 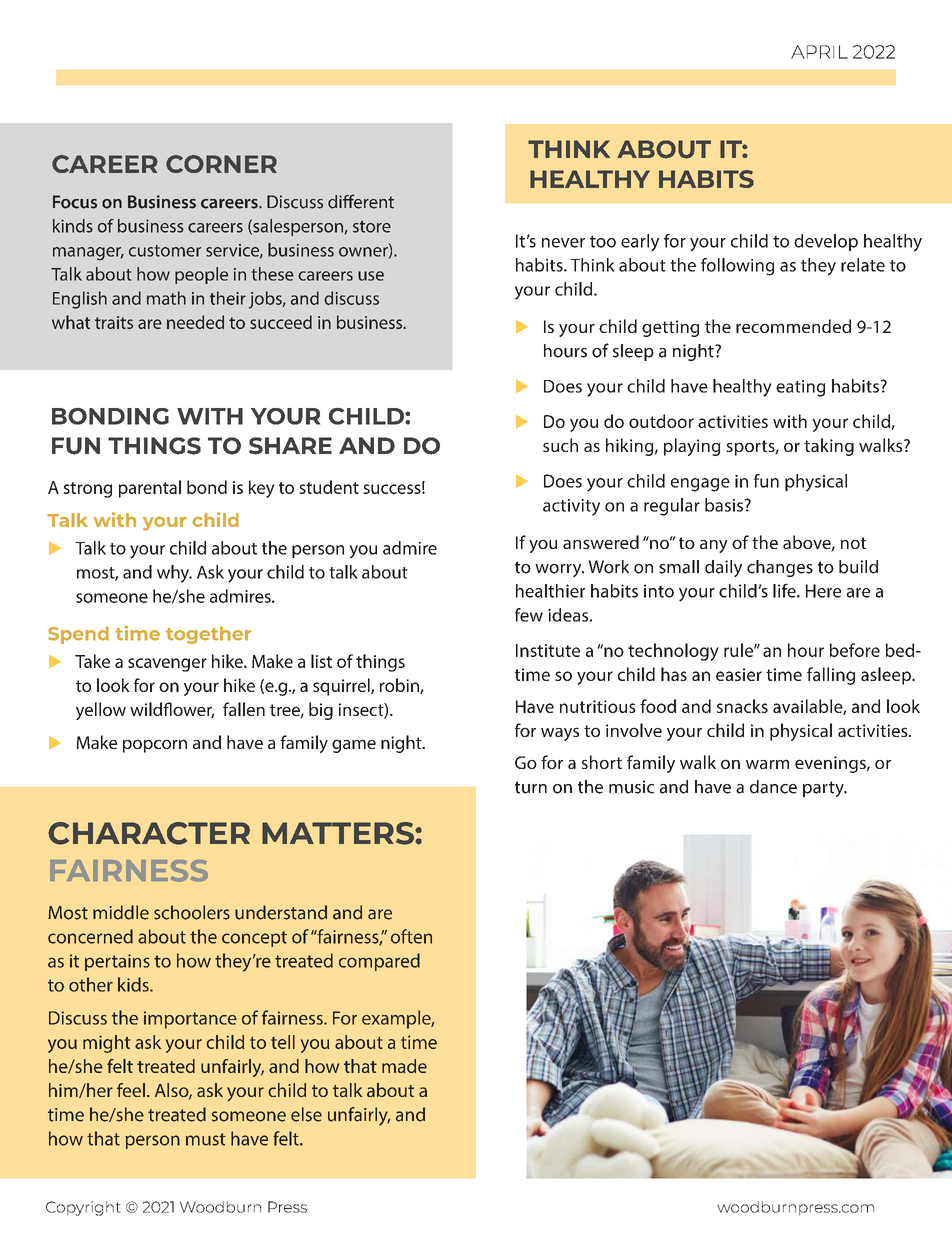 I want to click on taking, so click(x=829, y=447).
